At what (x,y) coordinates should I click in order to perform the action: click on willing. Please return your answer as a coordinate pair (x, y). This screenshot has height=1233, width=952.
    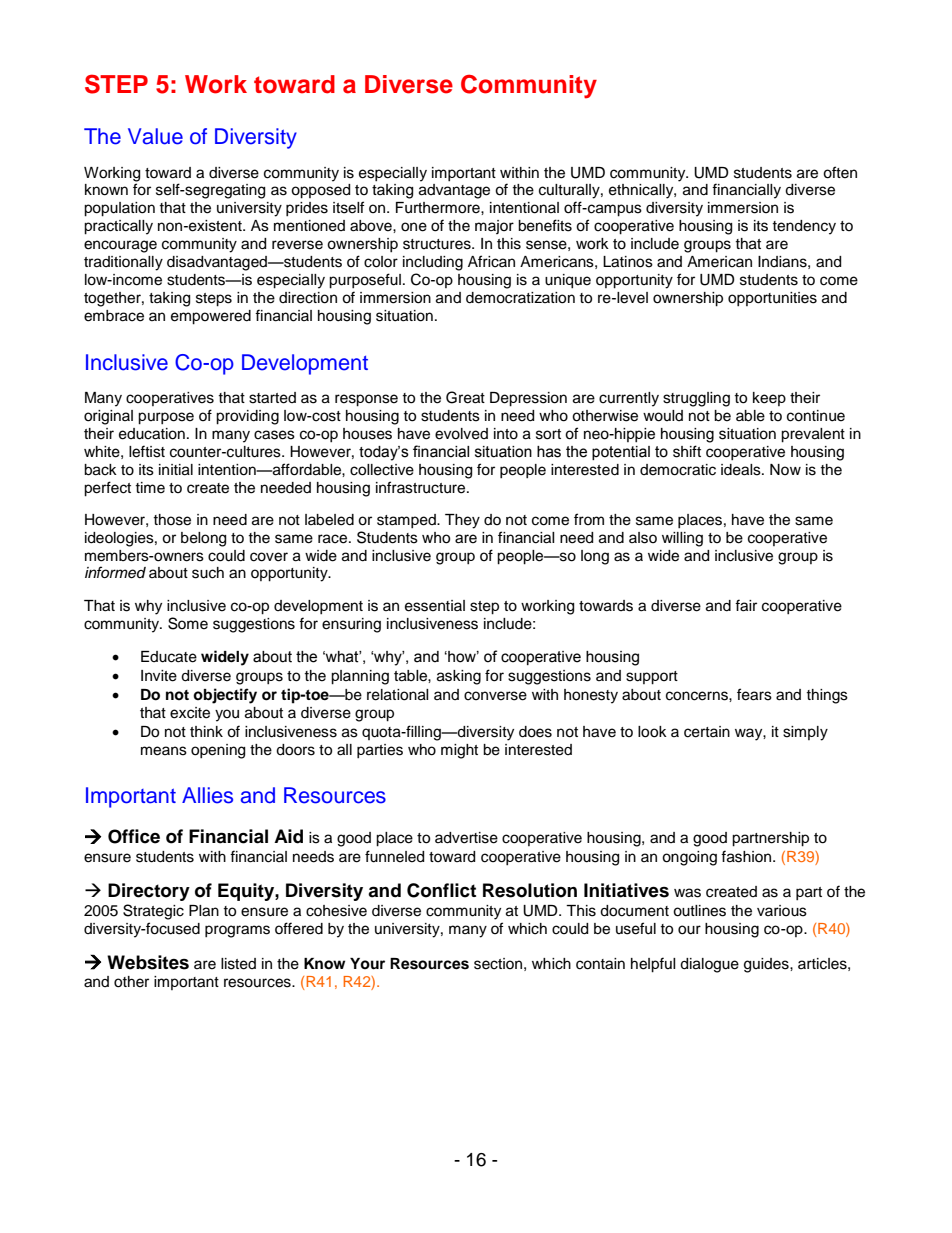
    Looking at the image, I should click on (682, 539).
